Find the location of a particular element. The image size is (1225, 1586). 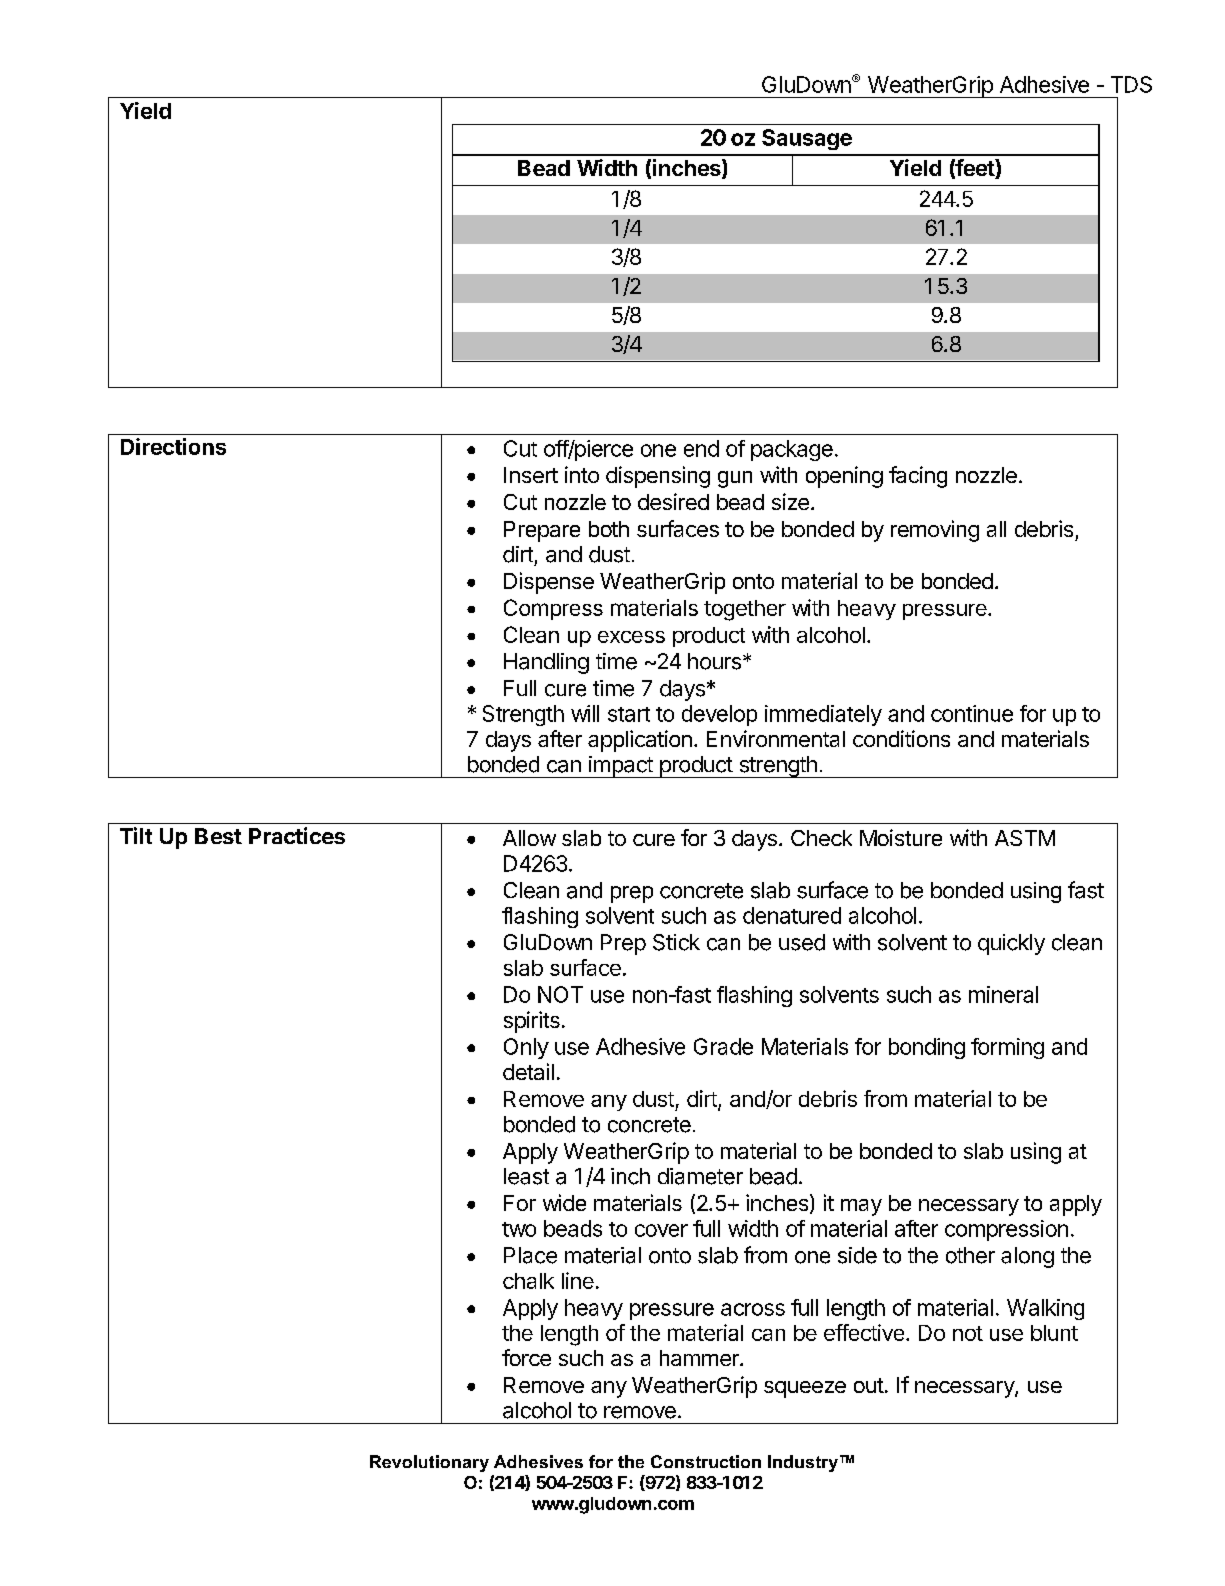

end is located at coordinates (701, 448).
